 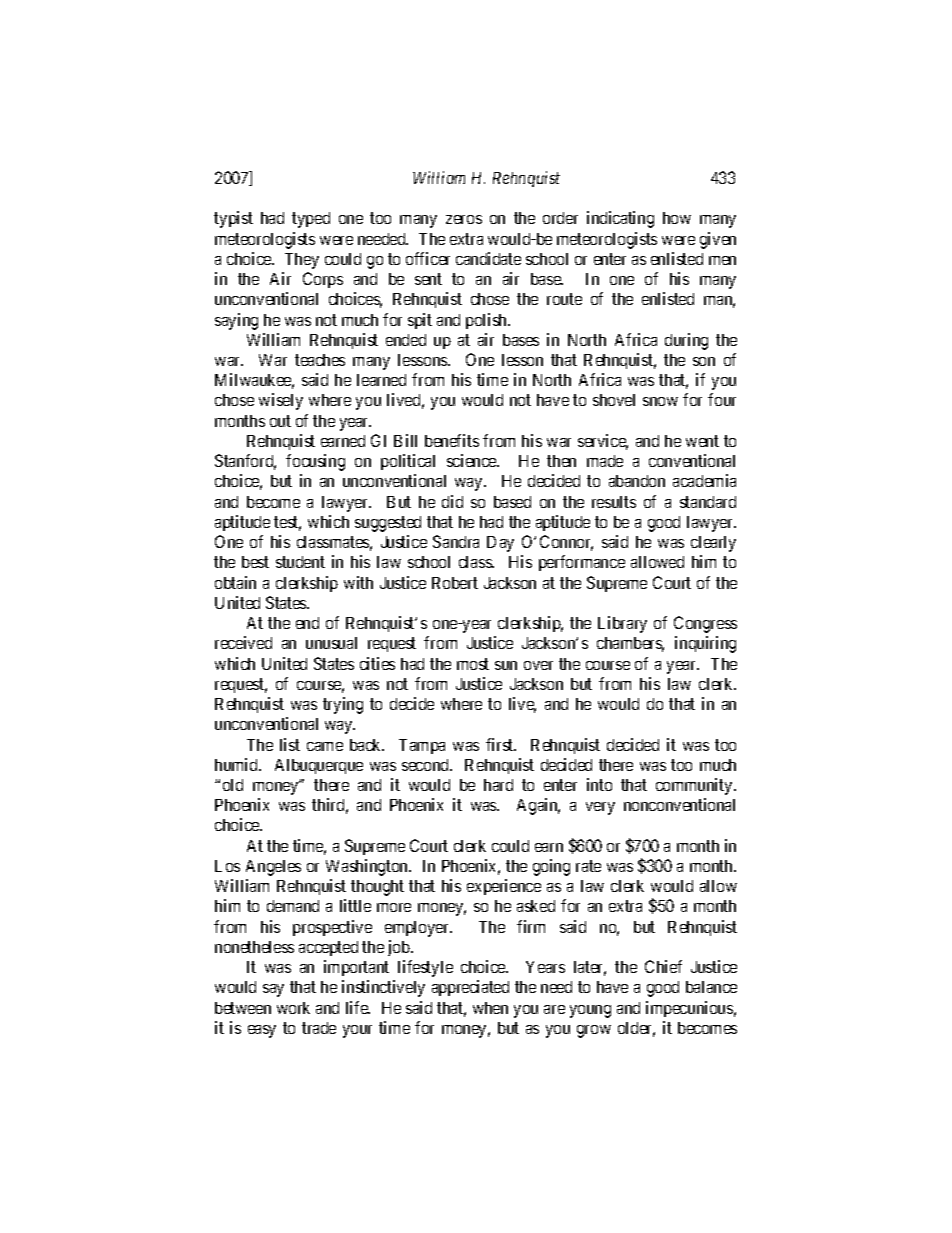 What do you see at coordinates (663, 966) in the page?
I see `Chief` at bounding box center [663, 966].
